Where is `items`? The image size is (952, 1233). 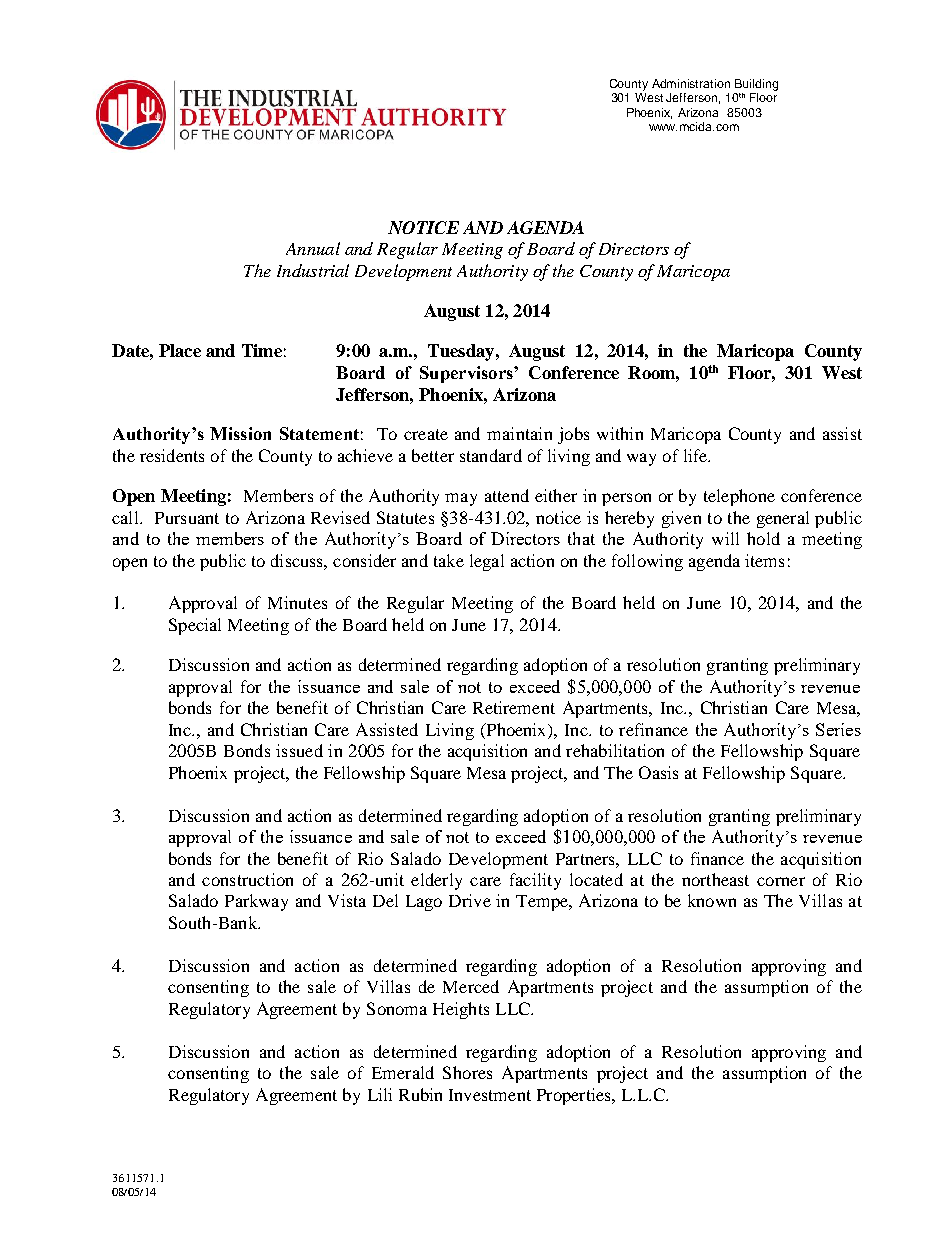
items is located at coordinates (764, 560).
